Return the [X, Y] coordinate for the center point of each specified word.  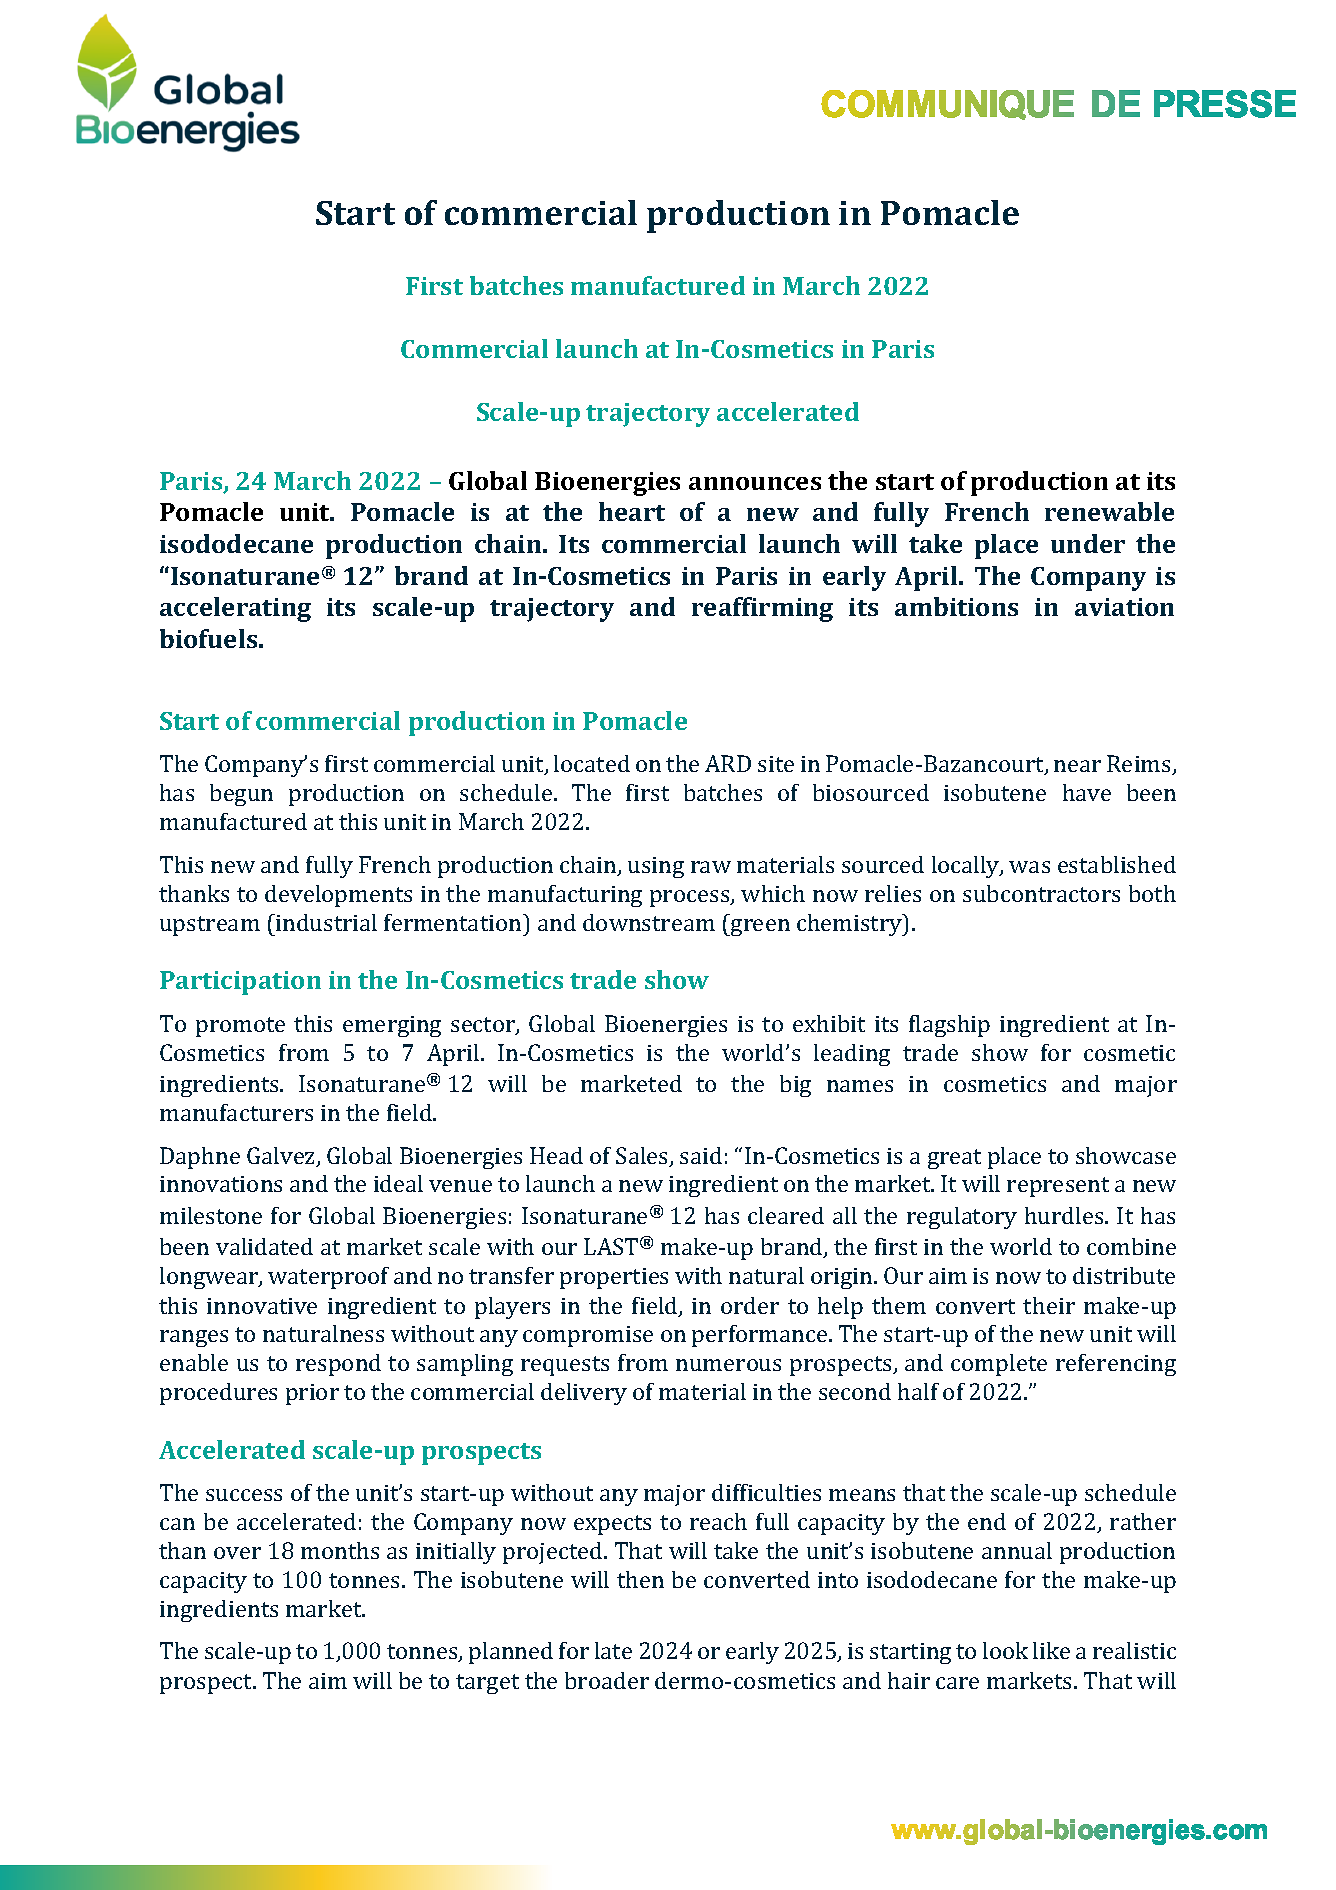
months [340, 1550]
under [1088, 543]
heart [632, 511]
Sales [643, 1157]
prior [312, 1394]
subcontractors [1041, 893]
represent [1058, 1187]
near [1077, 766]
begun [241, 795]
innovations [221, 1184]
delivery [584, 1394]
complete [999, 1365]
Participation [240, 983]
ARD [728, 763]
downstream [649, 922]
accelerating [235, 609]
